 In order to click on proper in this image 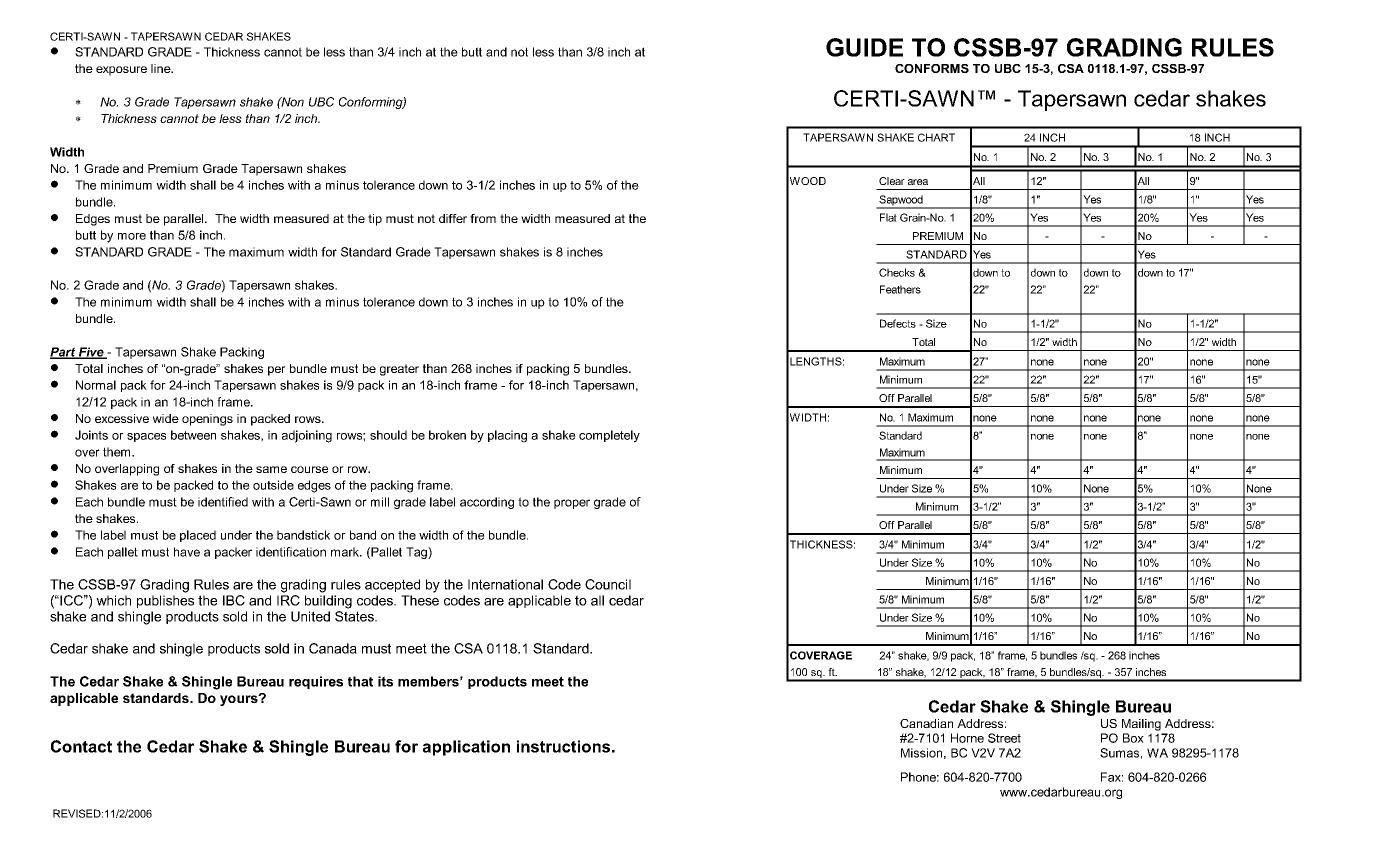, I will do `click(572, 504)`.
